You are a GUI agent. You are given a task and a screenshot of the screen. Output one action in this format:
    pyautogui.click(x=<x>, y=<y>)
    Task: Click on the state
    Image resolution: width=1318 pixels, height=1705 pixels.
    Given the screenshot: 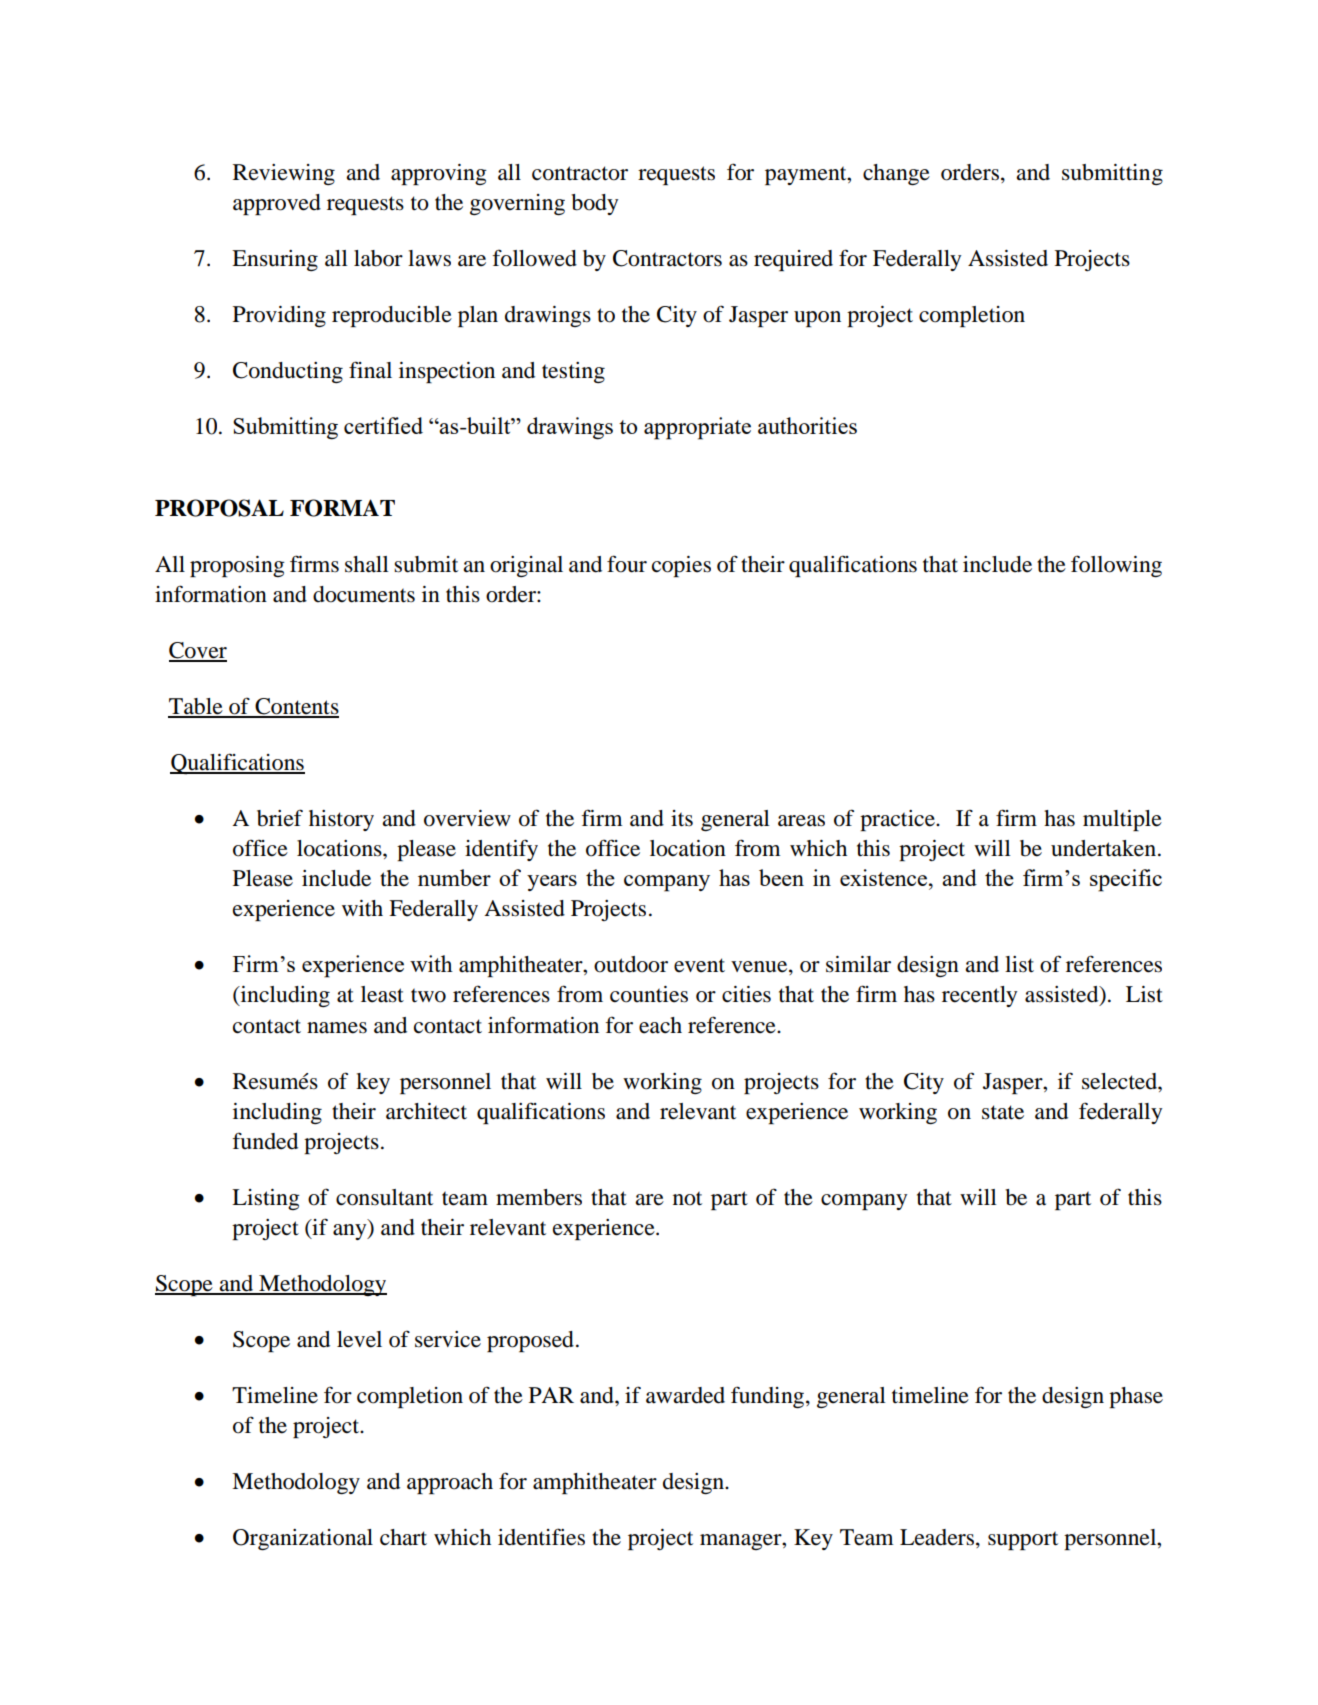 What is the action you would take?
    pyautogui.click(x=1003, y=1112)
